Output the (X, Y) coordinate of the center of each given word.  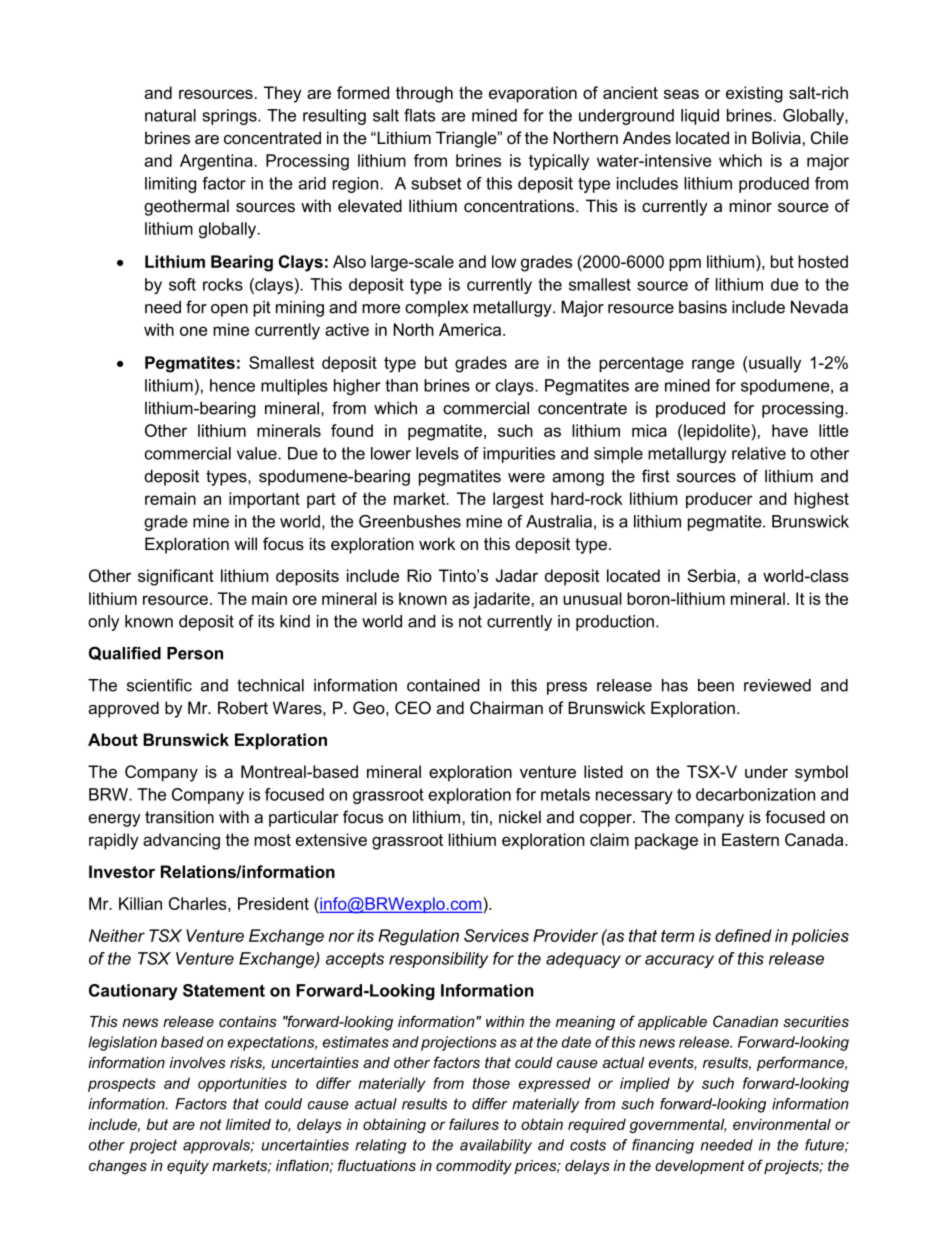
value (258, 453)
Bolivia (776, 137)
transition (179, 817)
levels (437, 453)
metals (565, 794)
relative (759, 453)
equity (188, 1167)
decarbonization (755, 794)
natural (170, 115)
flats (419, 115)
